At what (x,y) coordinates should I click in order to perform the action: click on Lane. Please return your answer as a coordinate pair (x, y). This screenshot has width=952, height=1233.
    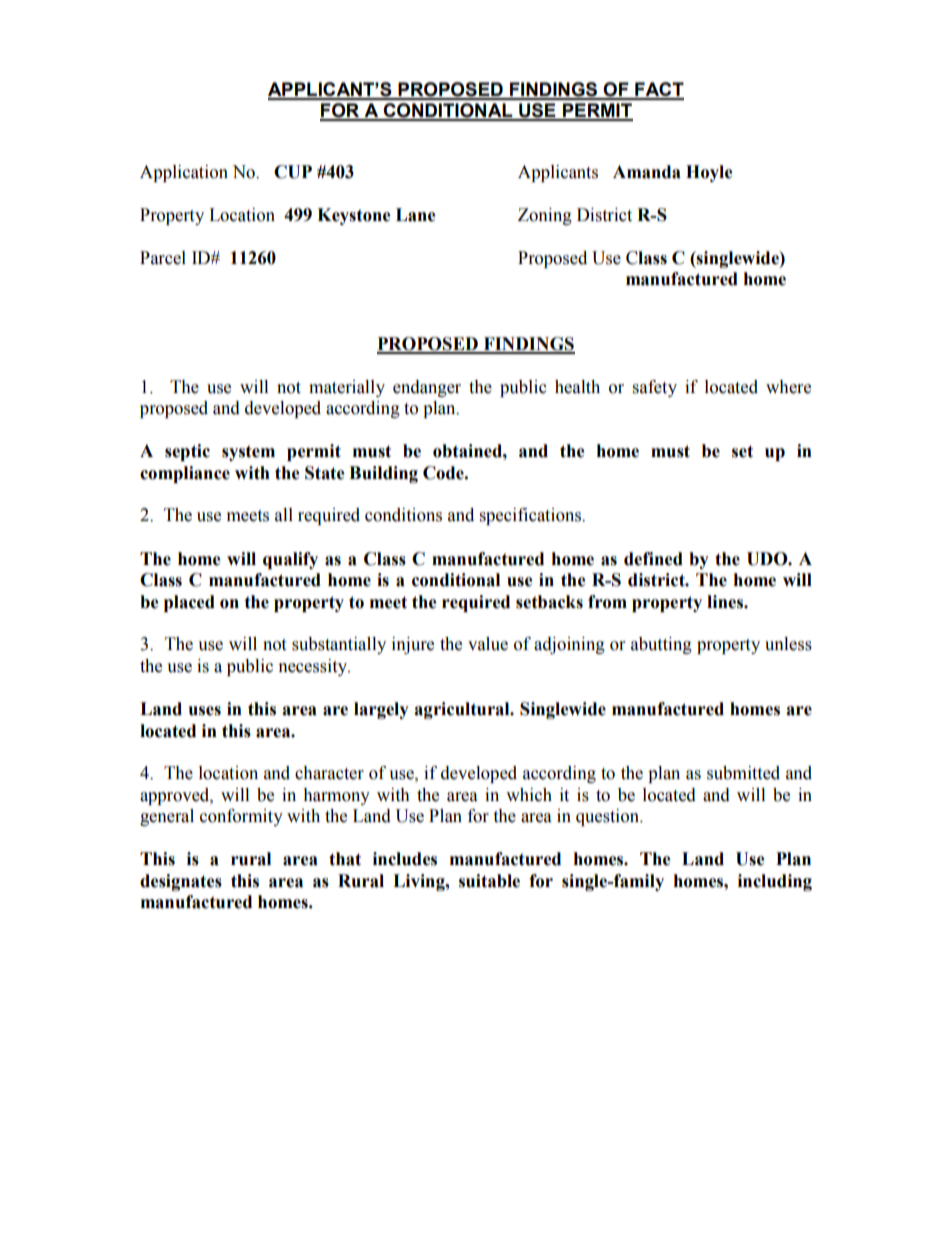
    Looking at the image, I should click on (416, 215).
